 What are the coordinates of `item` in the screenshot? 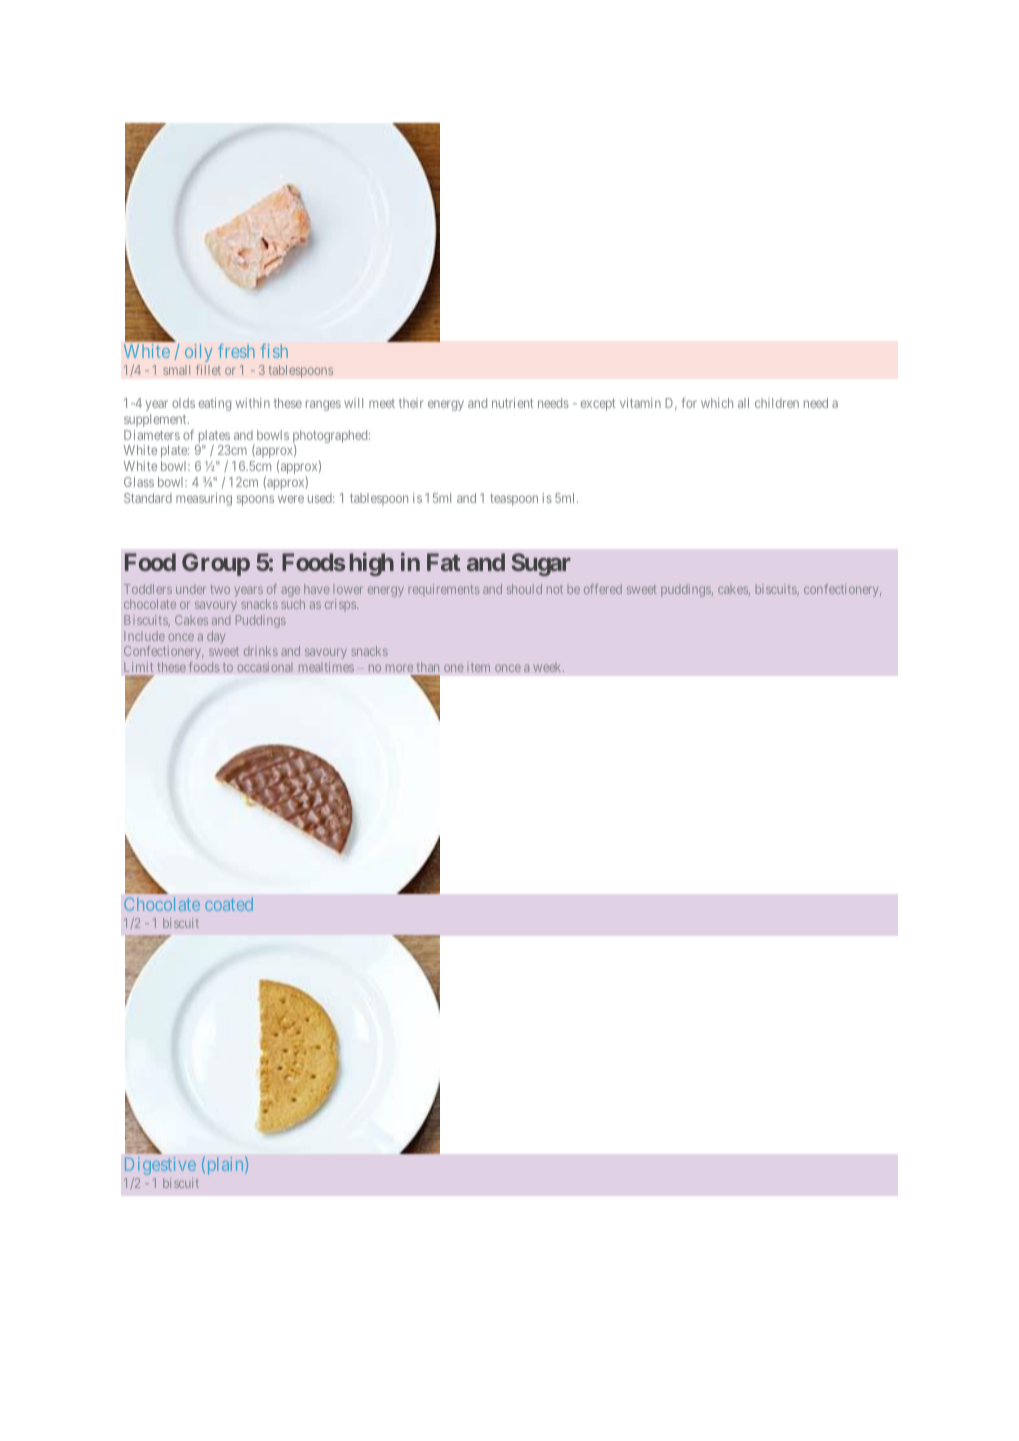 It's located at (478, 667).
